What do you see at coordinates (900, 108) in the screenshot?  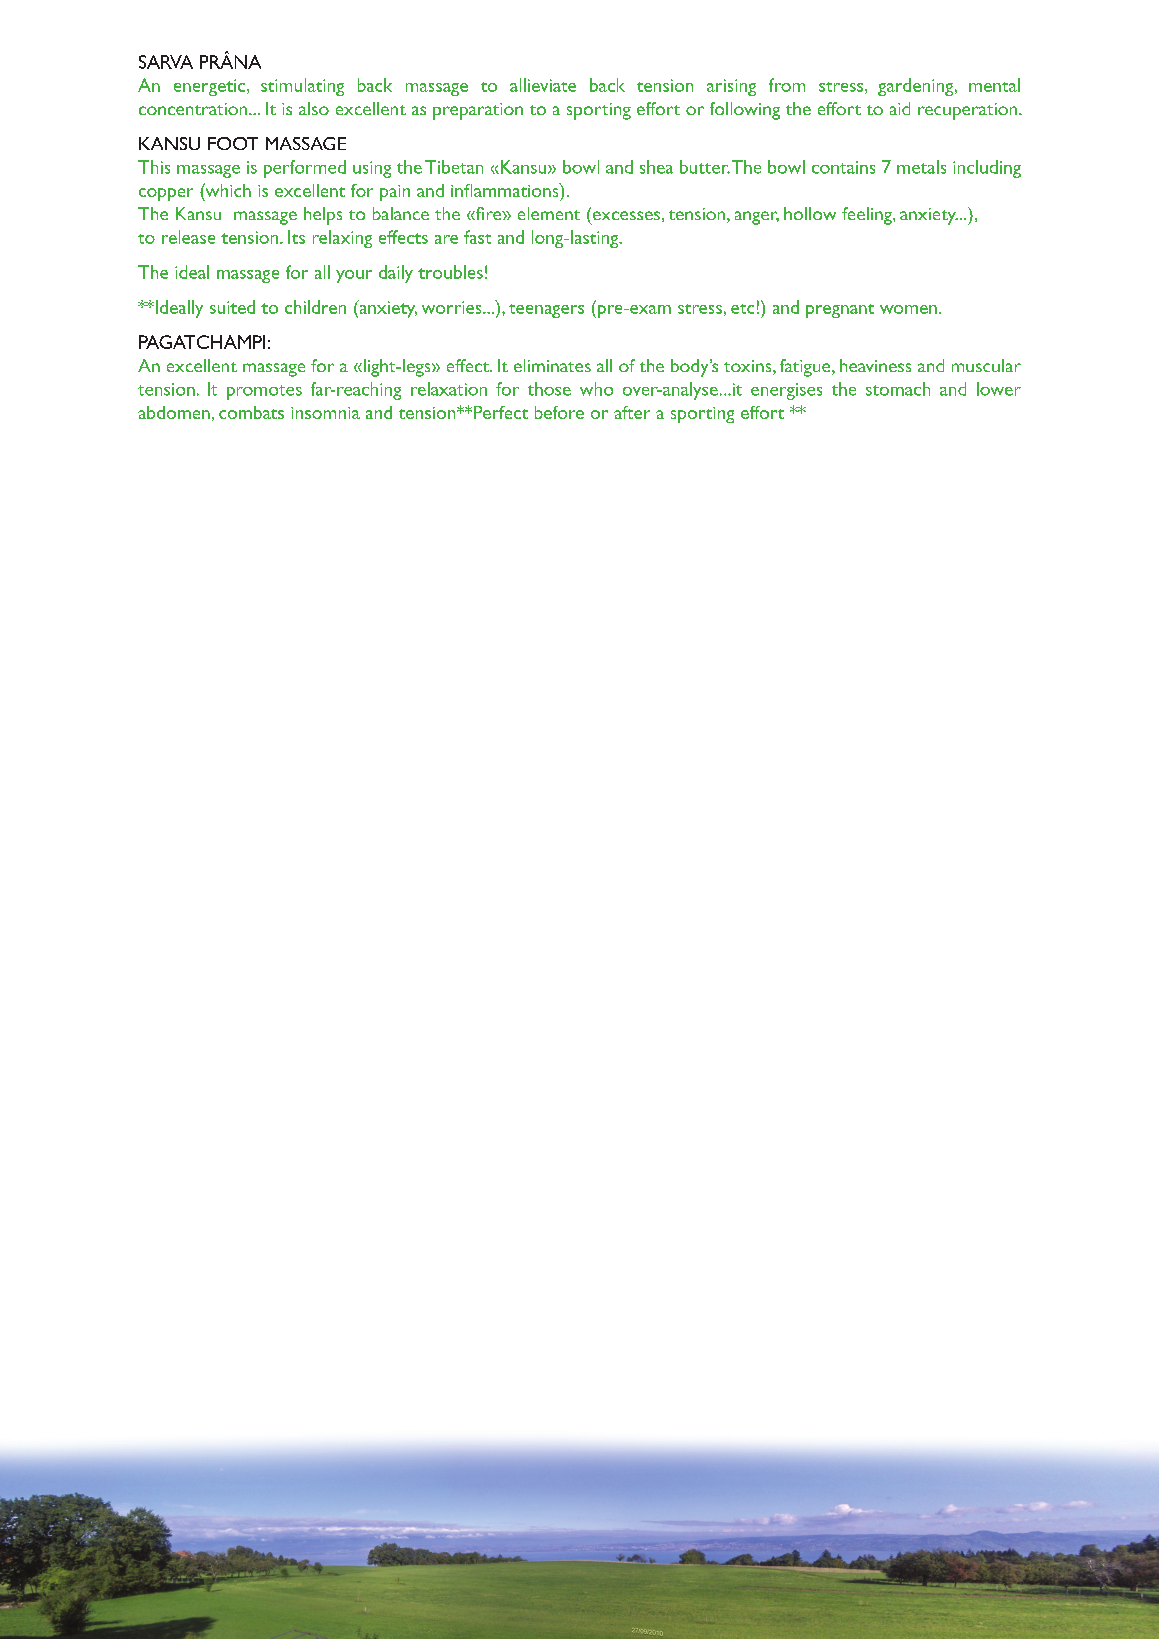 I see `aid` at bounding box center [900, 108].
